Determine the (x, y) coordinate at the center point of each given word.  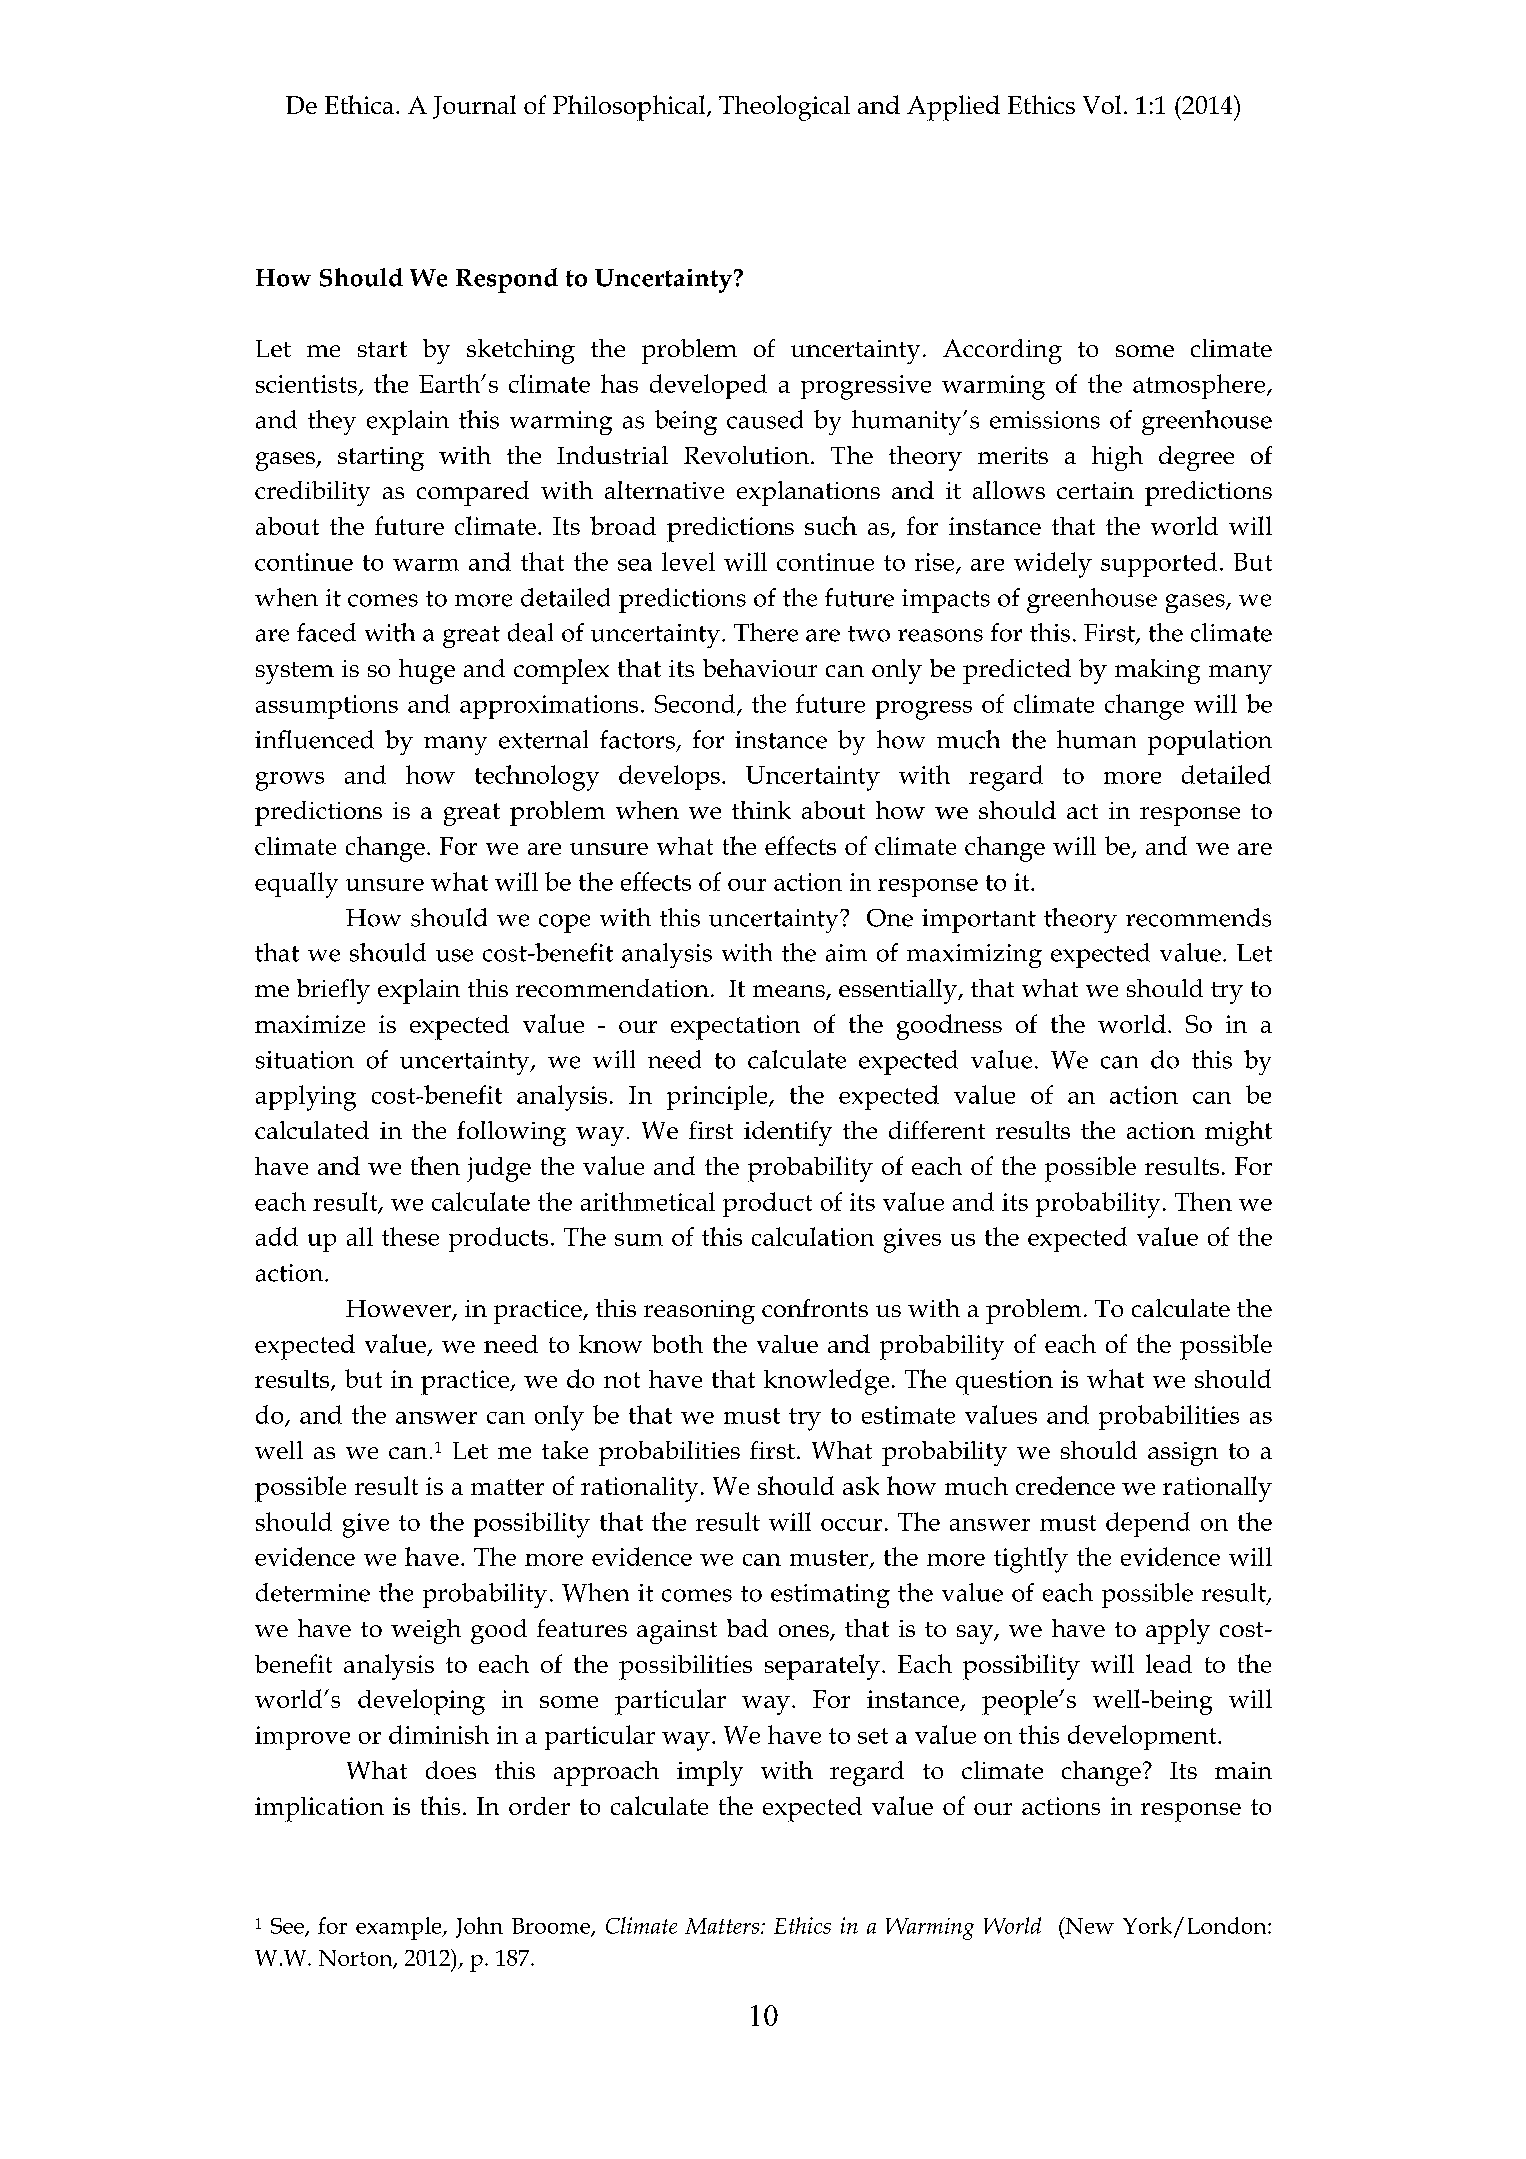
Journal (474, 107)
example (400, 1928)
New (1088, 1925)
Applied (953, 108)
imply (710, 1773)
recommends (1198, 917)
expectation (735, 1027)
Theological (784, 108)
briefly (333, 991)
